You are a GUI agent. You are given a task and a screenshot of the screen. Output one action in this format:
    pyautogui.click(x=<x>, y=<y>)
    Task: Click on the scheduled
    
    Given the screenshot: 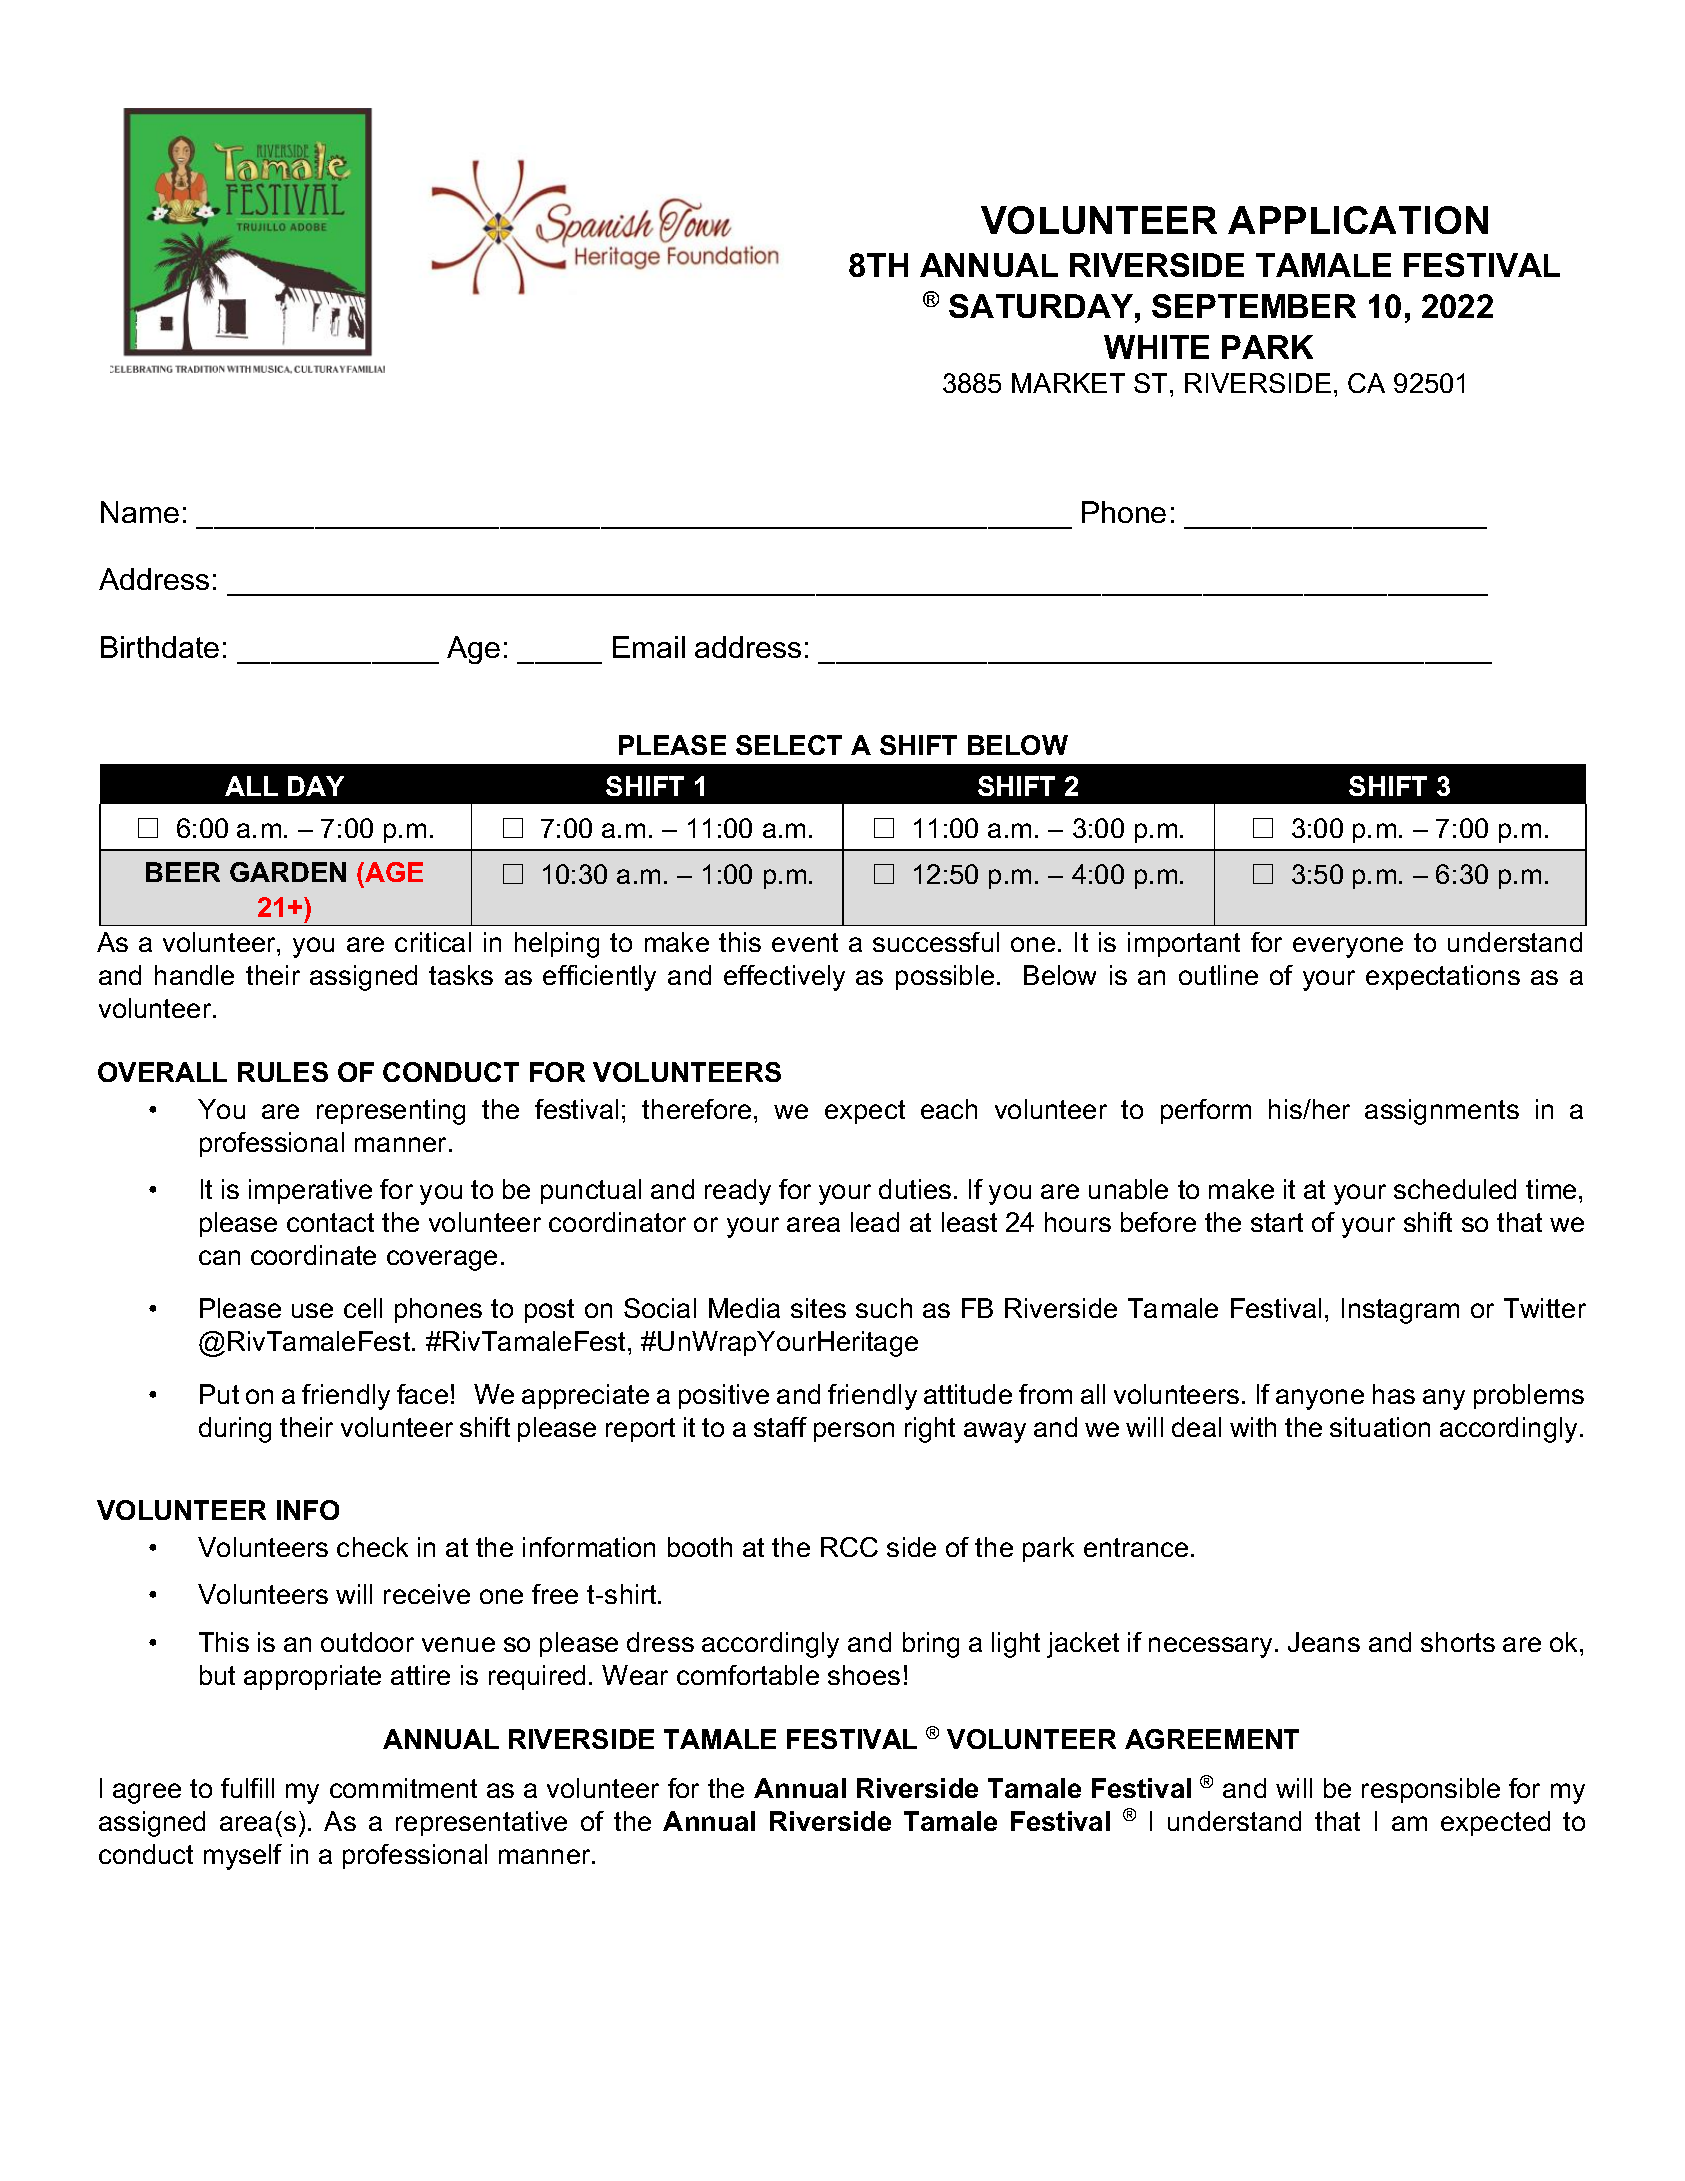 What is the action you would take?
    pyautogui.click(x=1455, y=1189)
